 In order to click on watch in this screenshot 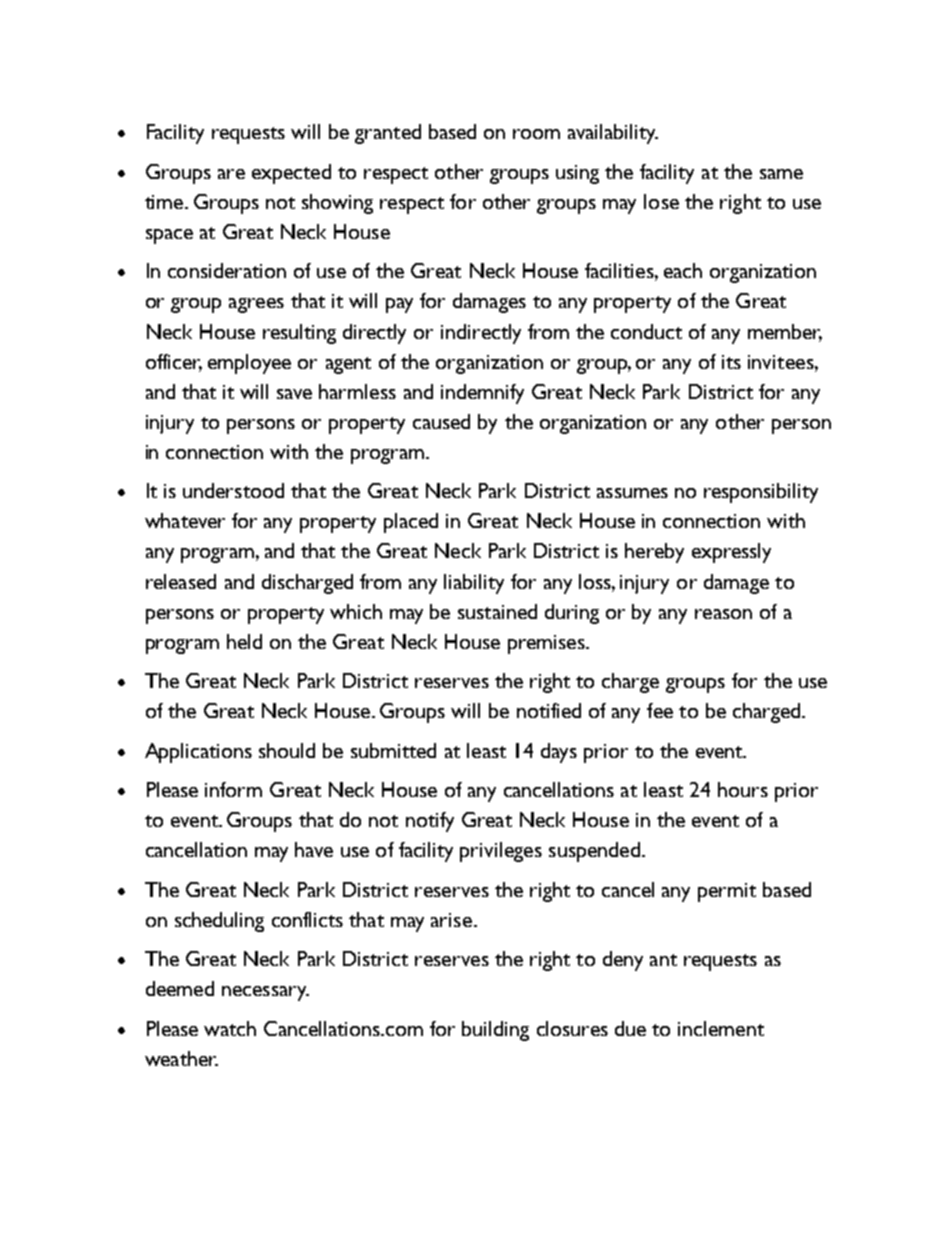, I will do `click(230, 1028)`.
